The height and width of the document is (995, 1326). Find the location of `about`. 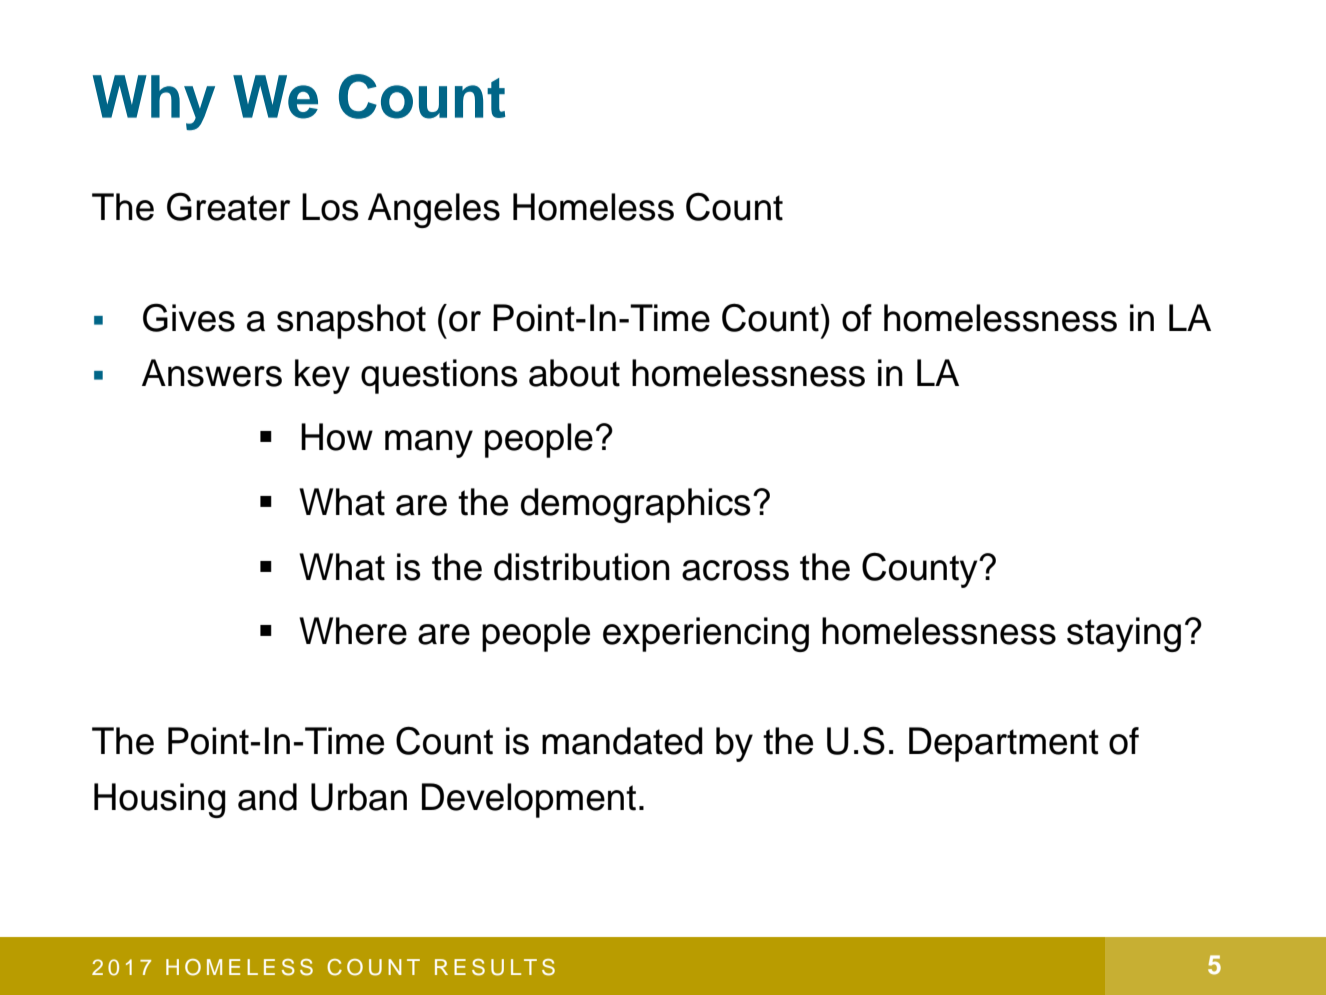

about is located at coordinates (574, 373).
